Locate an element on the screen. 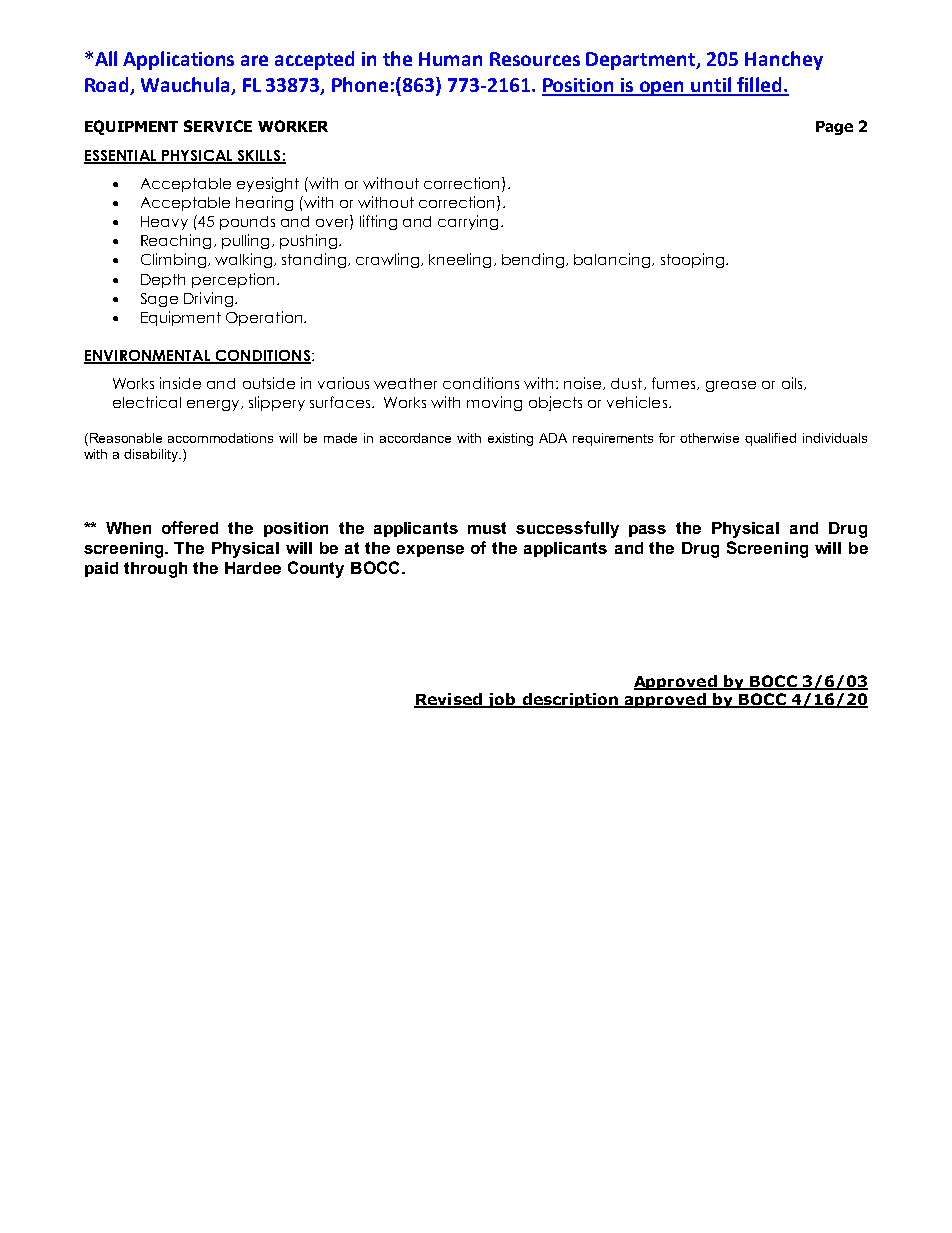  Human is located at coordinates (450, 59).
